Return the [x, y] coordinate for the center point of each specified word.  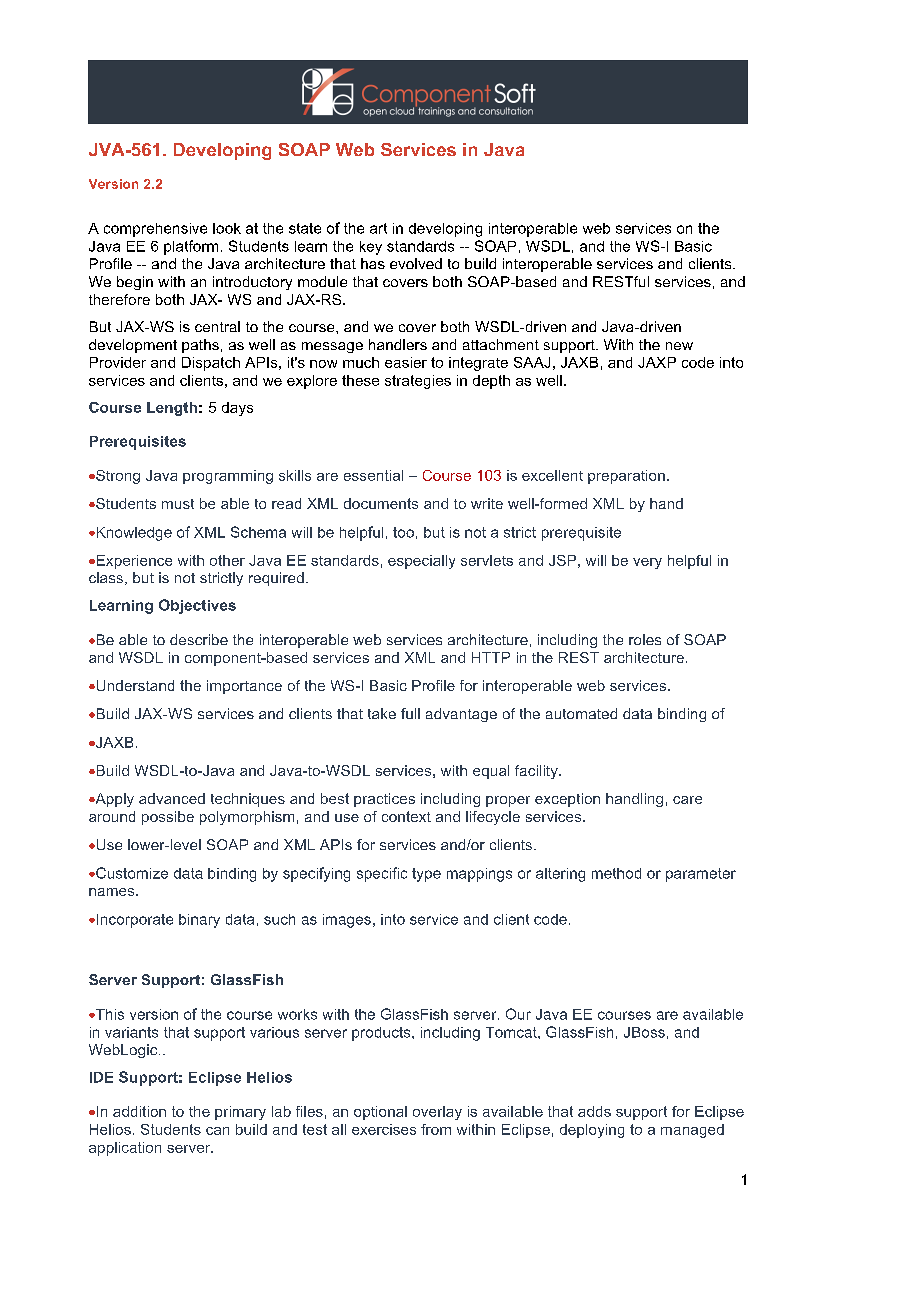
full [410, 713]
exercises [384, 1129]
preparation [626, 477]
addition [139, 1111]
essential [373, 475]
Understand [134, 685]
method [616, 873]
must [178, 504]
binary [199, 921]
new [679, 346]
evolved [416, 263]
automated [581, 713]
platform [191, 247]
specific [382, 874]
